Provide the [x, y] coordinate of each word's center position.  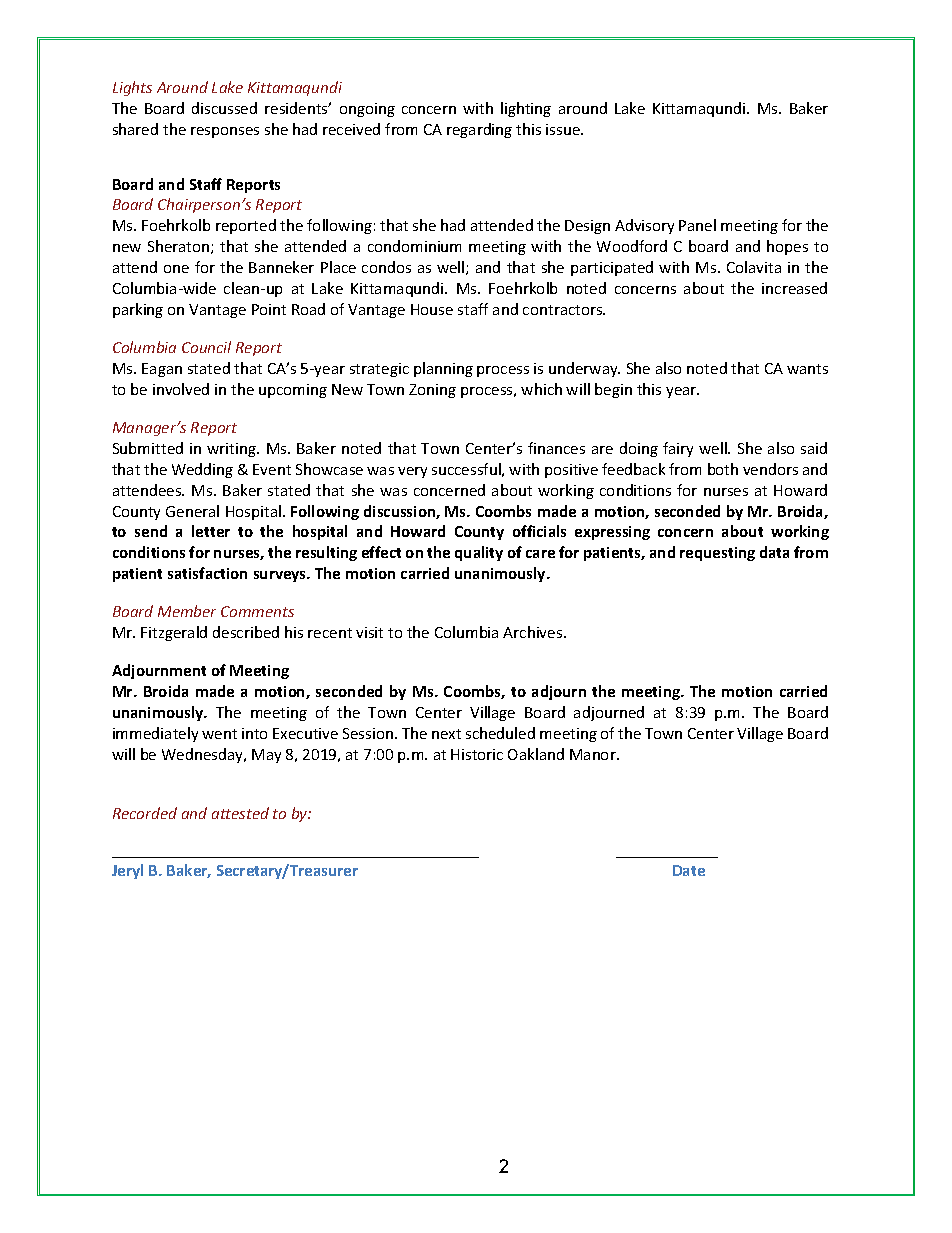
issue [564, 129]
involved [181, 389]
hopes [787, 247]
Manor [594, 754]
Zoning [432, 391]
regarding [479, 130]
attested [240, 813]
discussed [224, 108]
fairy [678, 449]
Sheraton [180, 247]
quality [479, 553]
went [219, 734]
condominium [414, 246]
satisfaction [207, 573]
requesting [717, 554]
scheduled [500, 733]
